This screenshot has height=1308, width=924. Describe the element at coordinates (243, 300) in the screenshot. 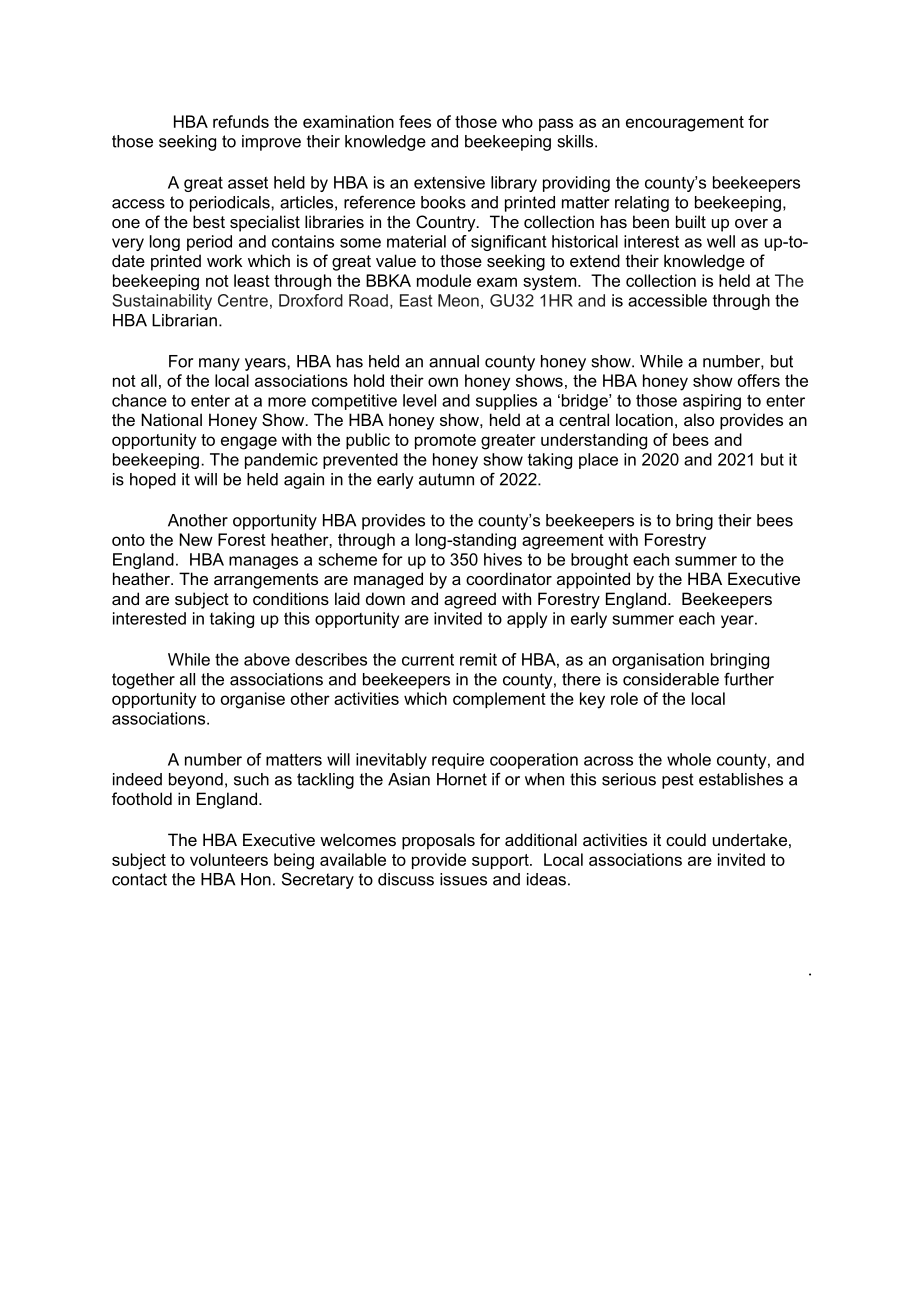

I see `Centre` at that location.
